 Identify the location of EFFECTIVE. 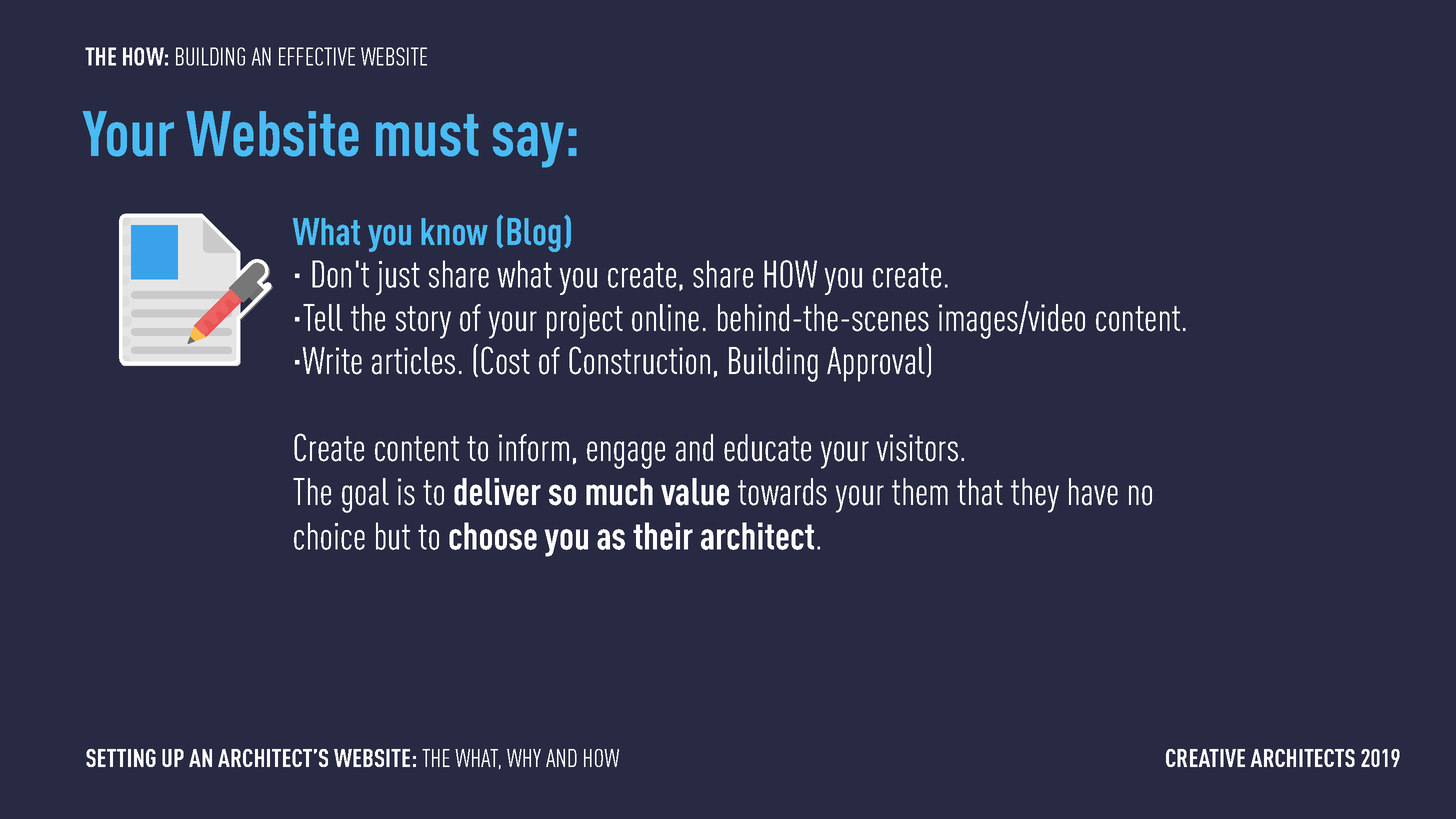
(317, 56).
